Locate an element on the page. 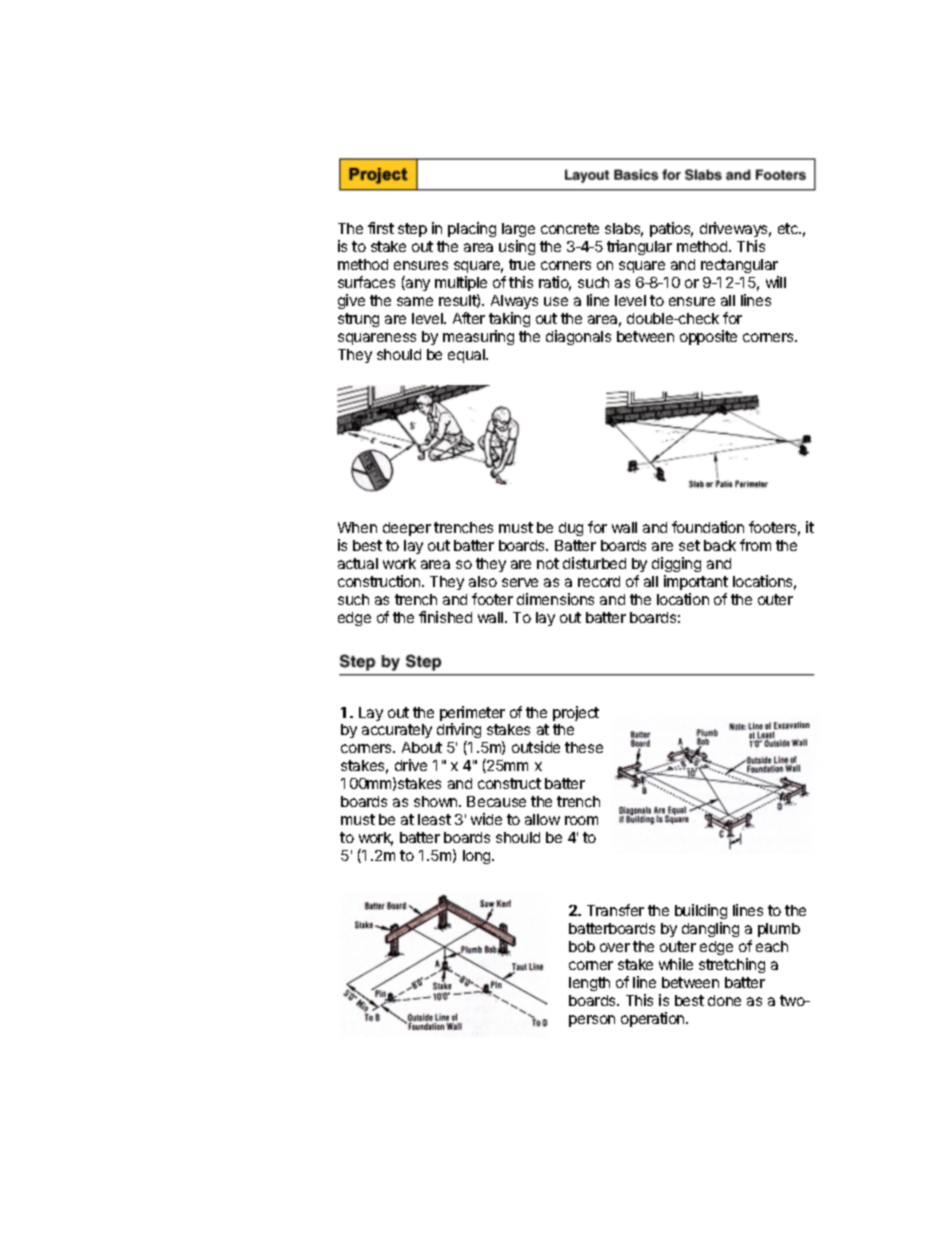 The width and height of the document is (952, 1233). step is located at coordinates (412, 230).
